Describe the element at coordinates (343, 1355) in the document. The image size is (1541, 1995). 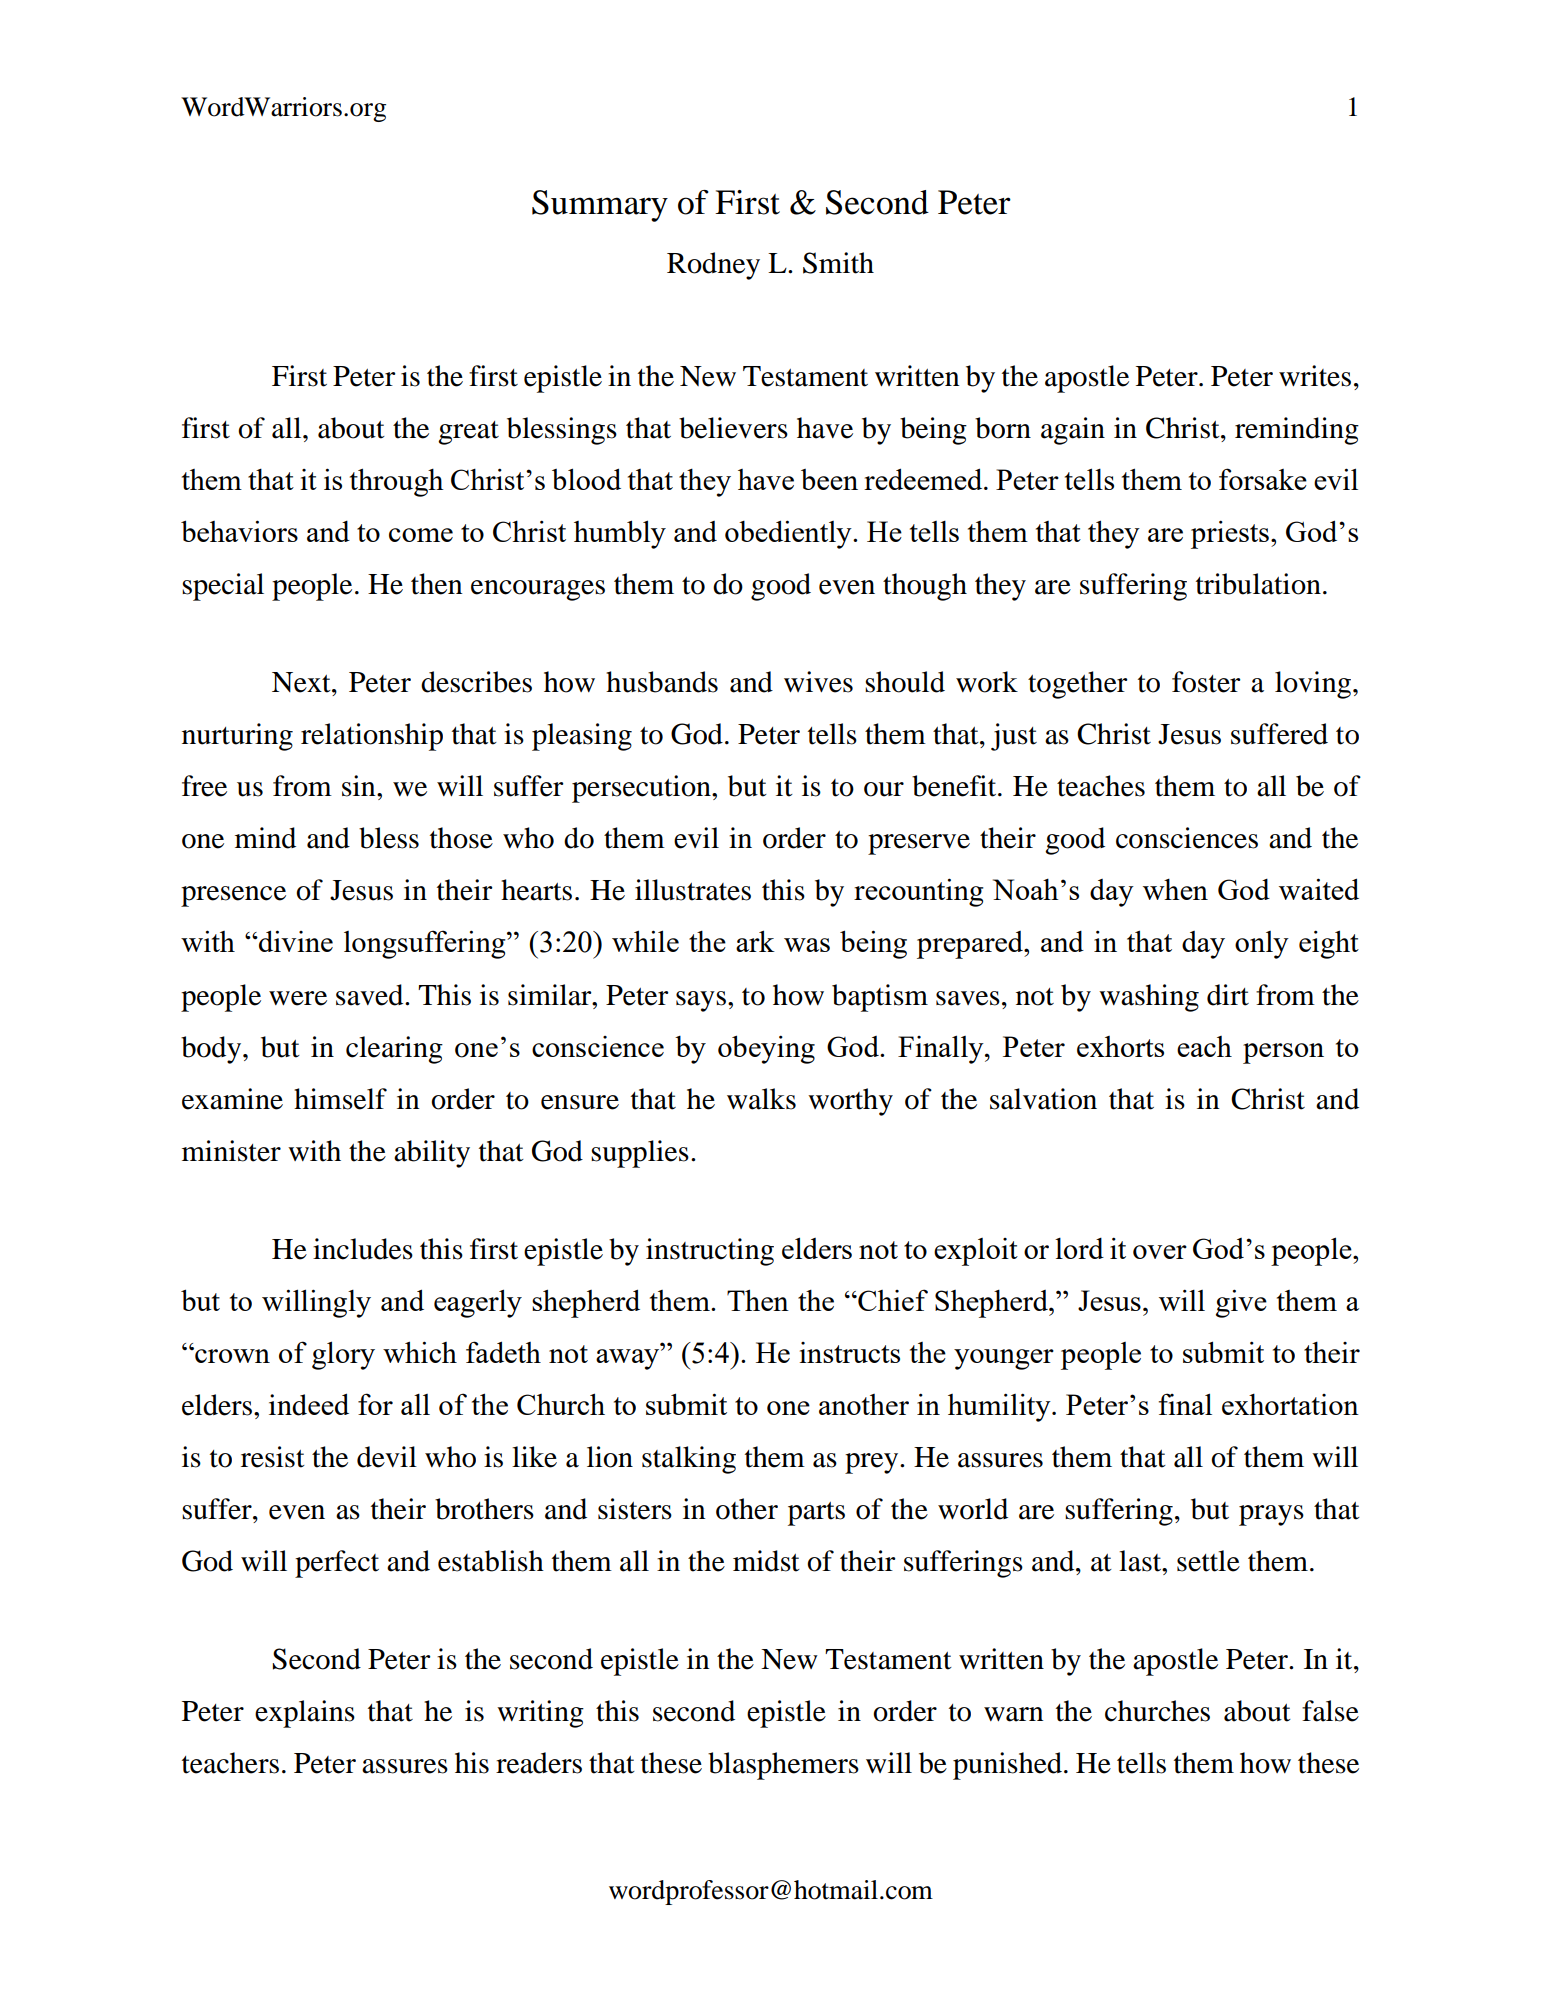
I see `glory` at that location.
